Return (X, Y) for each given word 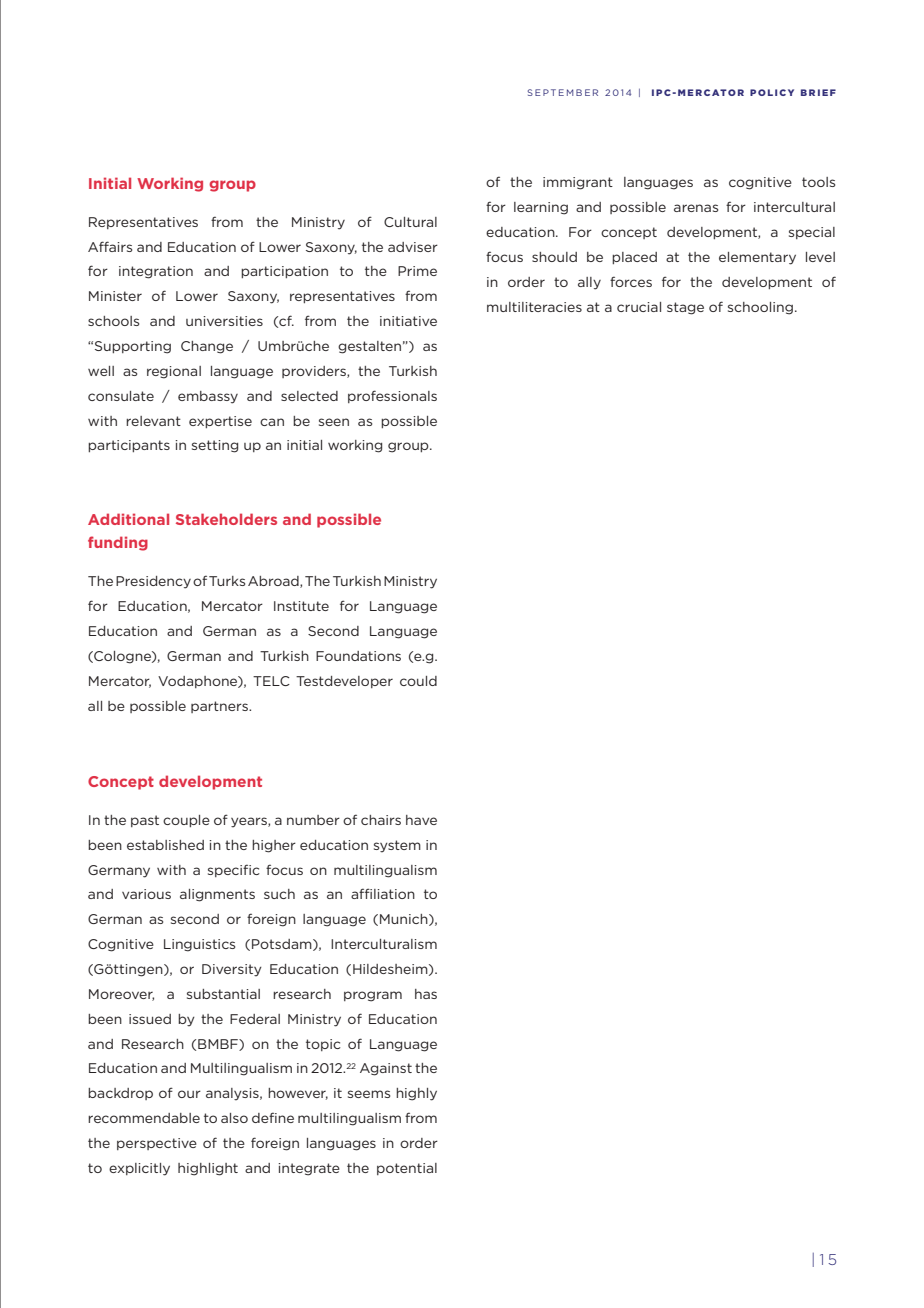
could (418, 681)
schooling (760, 308)
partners (220, 707)
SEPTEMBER (562, 92)
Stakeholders (226, 519)
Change (207, 347)
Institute (301, 606)
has (426, 994)
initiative (408, 321)
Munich (405, 920)
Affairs (110, 246)
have (421, 820)
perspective (157, 1144)
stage (685, 308)
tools (818, 182)
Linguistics (199, 945)
